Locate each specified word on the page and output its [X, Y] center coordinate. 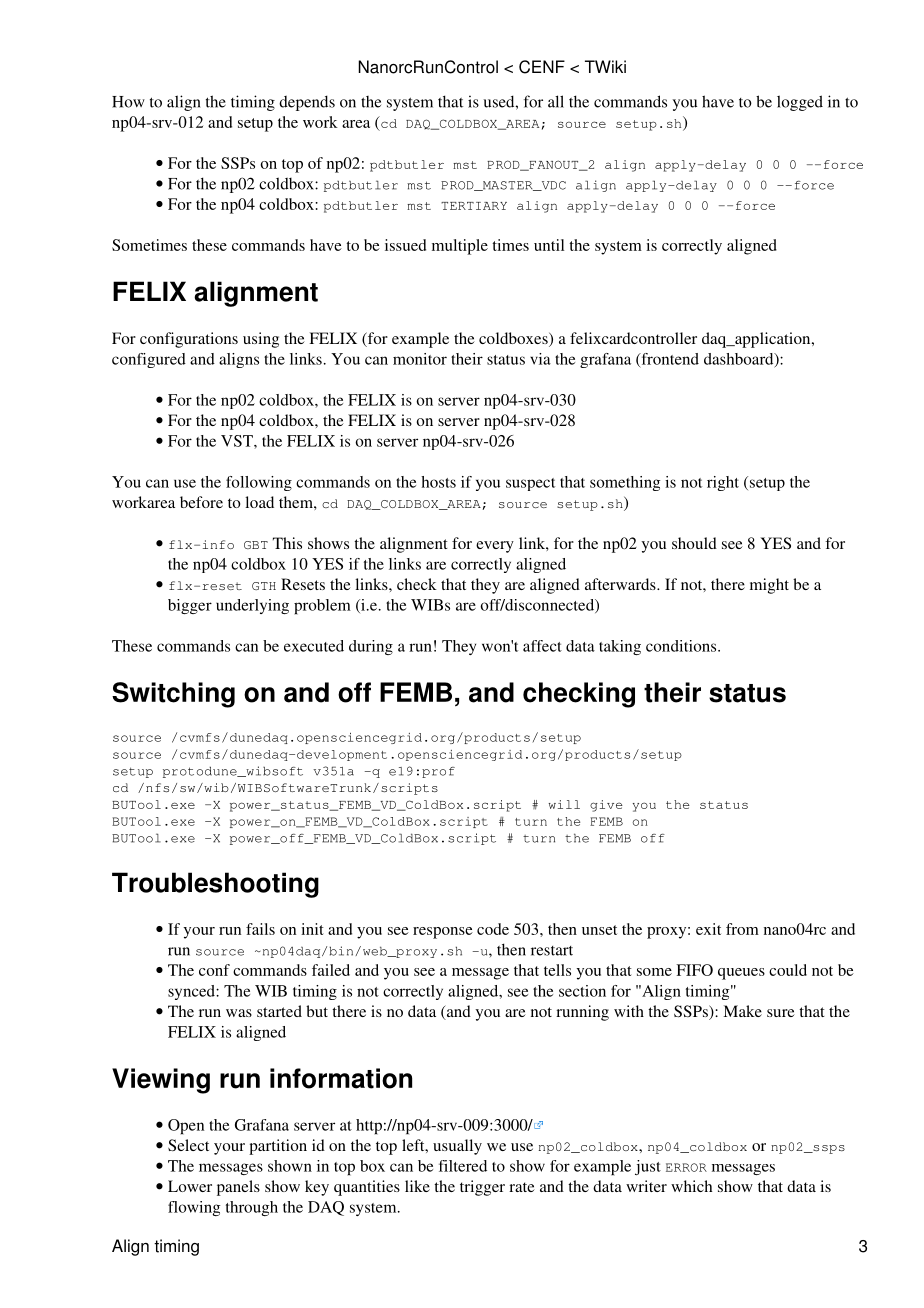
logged [800, 103]
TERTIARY [474, 206]
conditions [682, 646]
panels [238, 1188]
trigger [482, 1188]
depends [307, 103]
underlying [252, 606]
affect [542, 646]
